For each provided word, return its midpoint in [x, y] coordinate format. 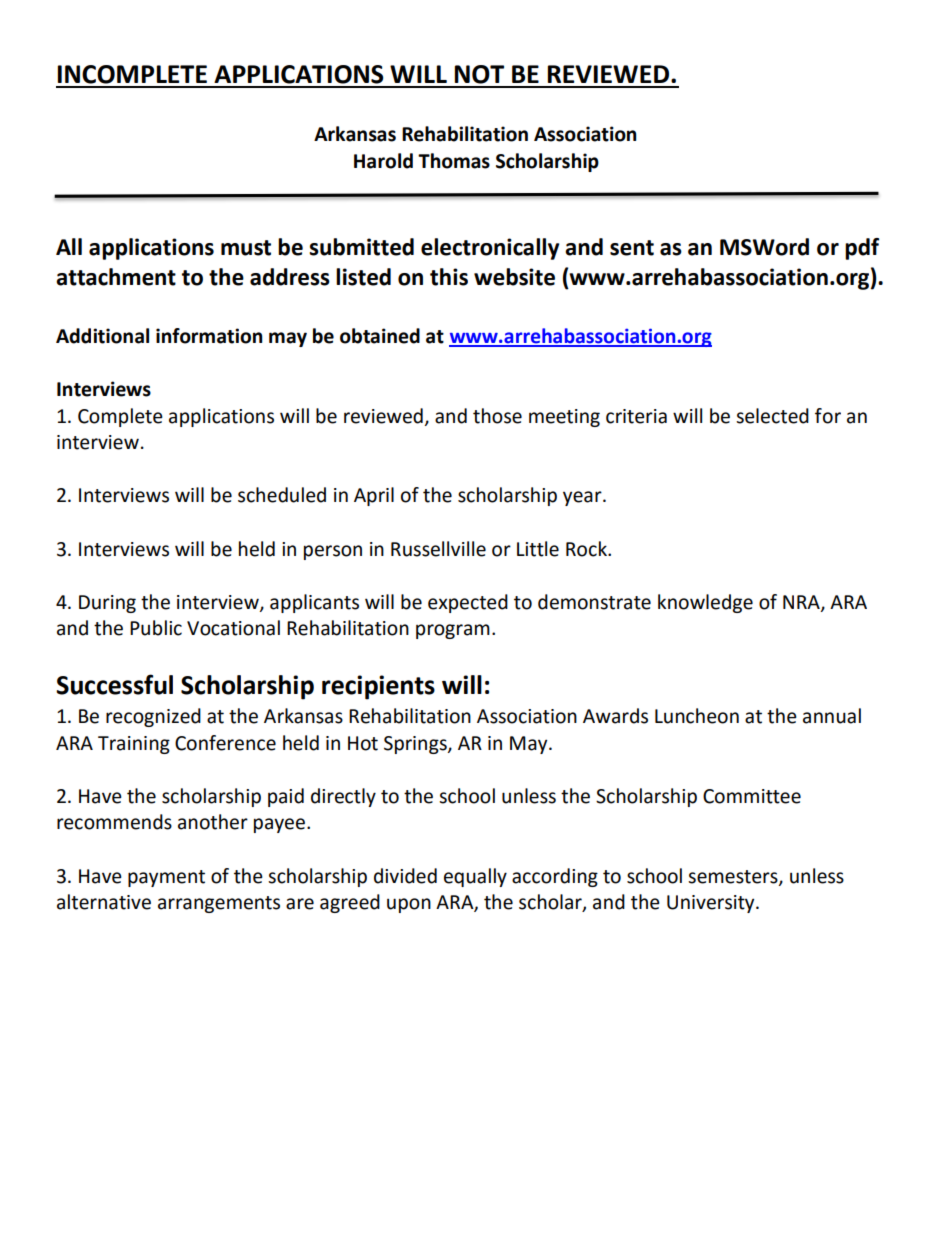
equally [475, 877]
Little [538, 549]
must [246, 248]
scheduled [282, 495]
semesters [734, 877]
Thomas [454, 161]
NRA [802, 603]
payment [166, 878]
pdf [862, 249]
